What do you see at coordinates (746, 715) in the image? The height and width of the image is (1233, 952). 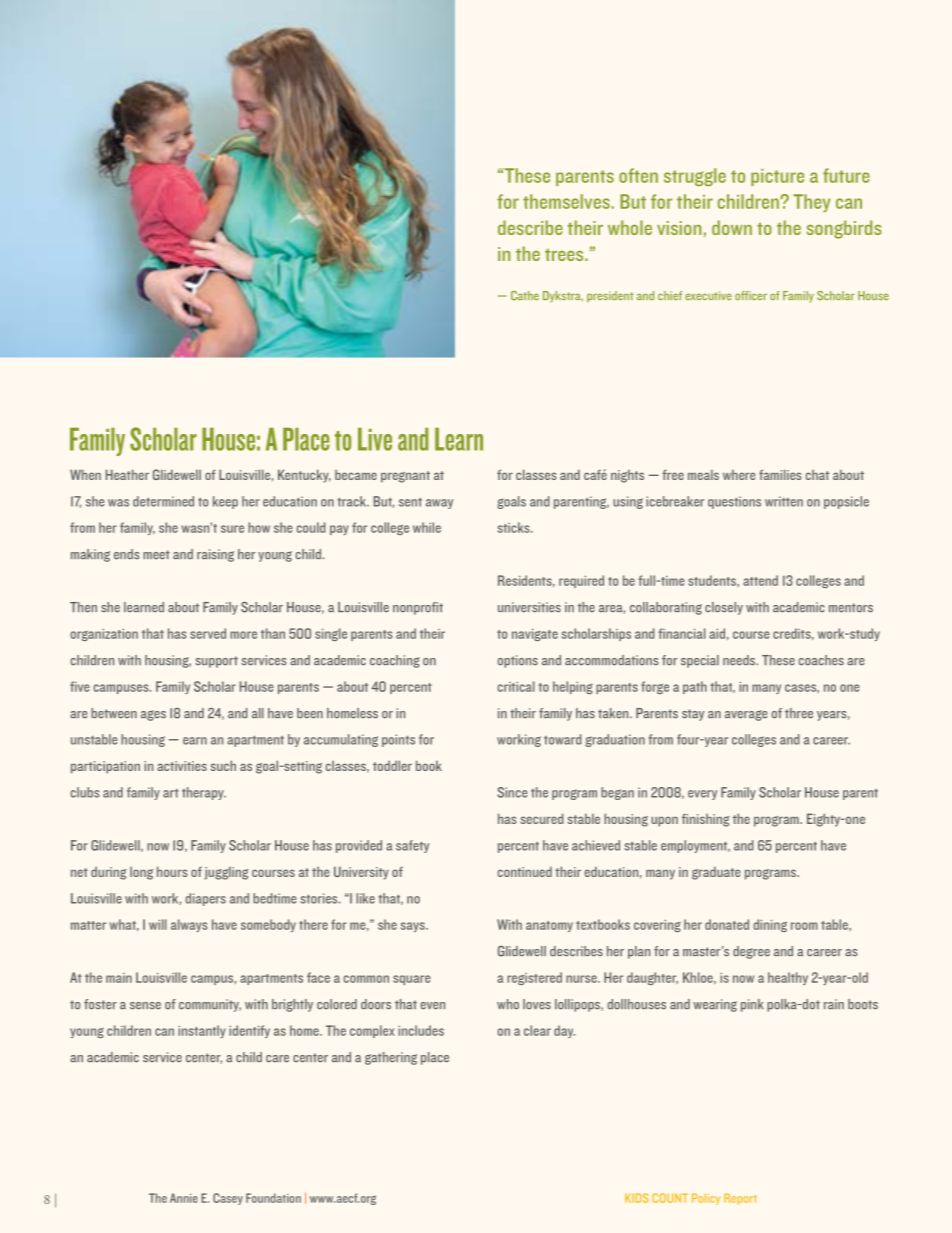 I see `average` at bounding box center [746, 715].
